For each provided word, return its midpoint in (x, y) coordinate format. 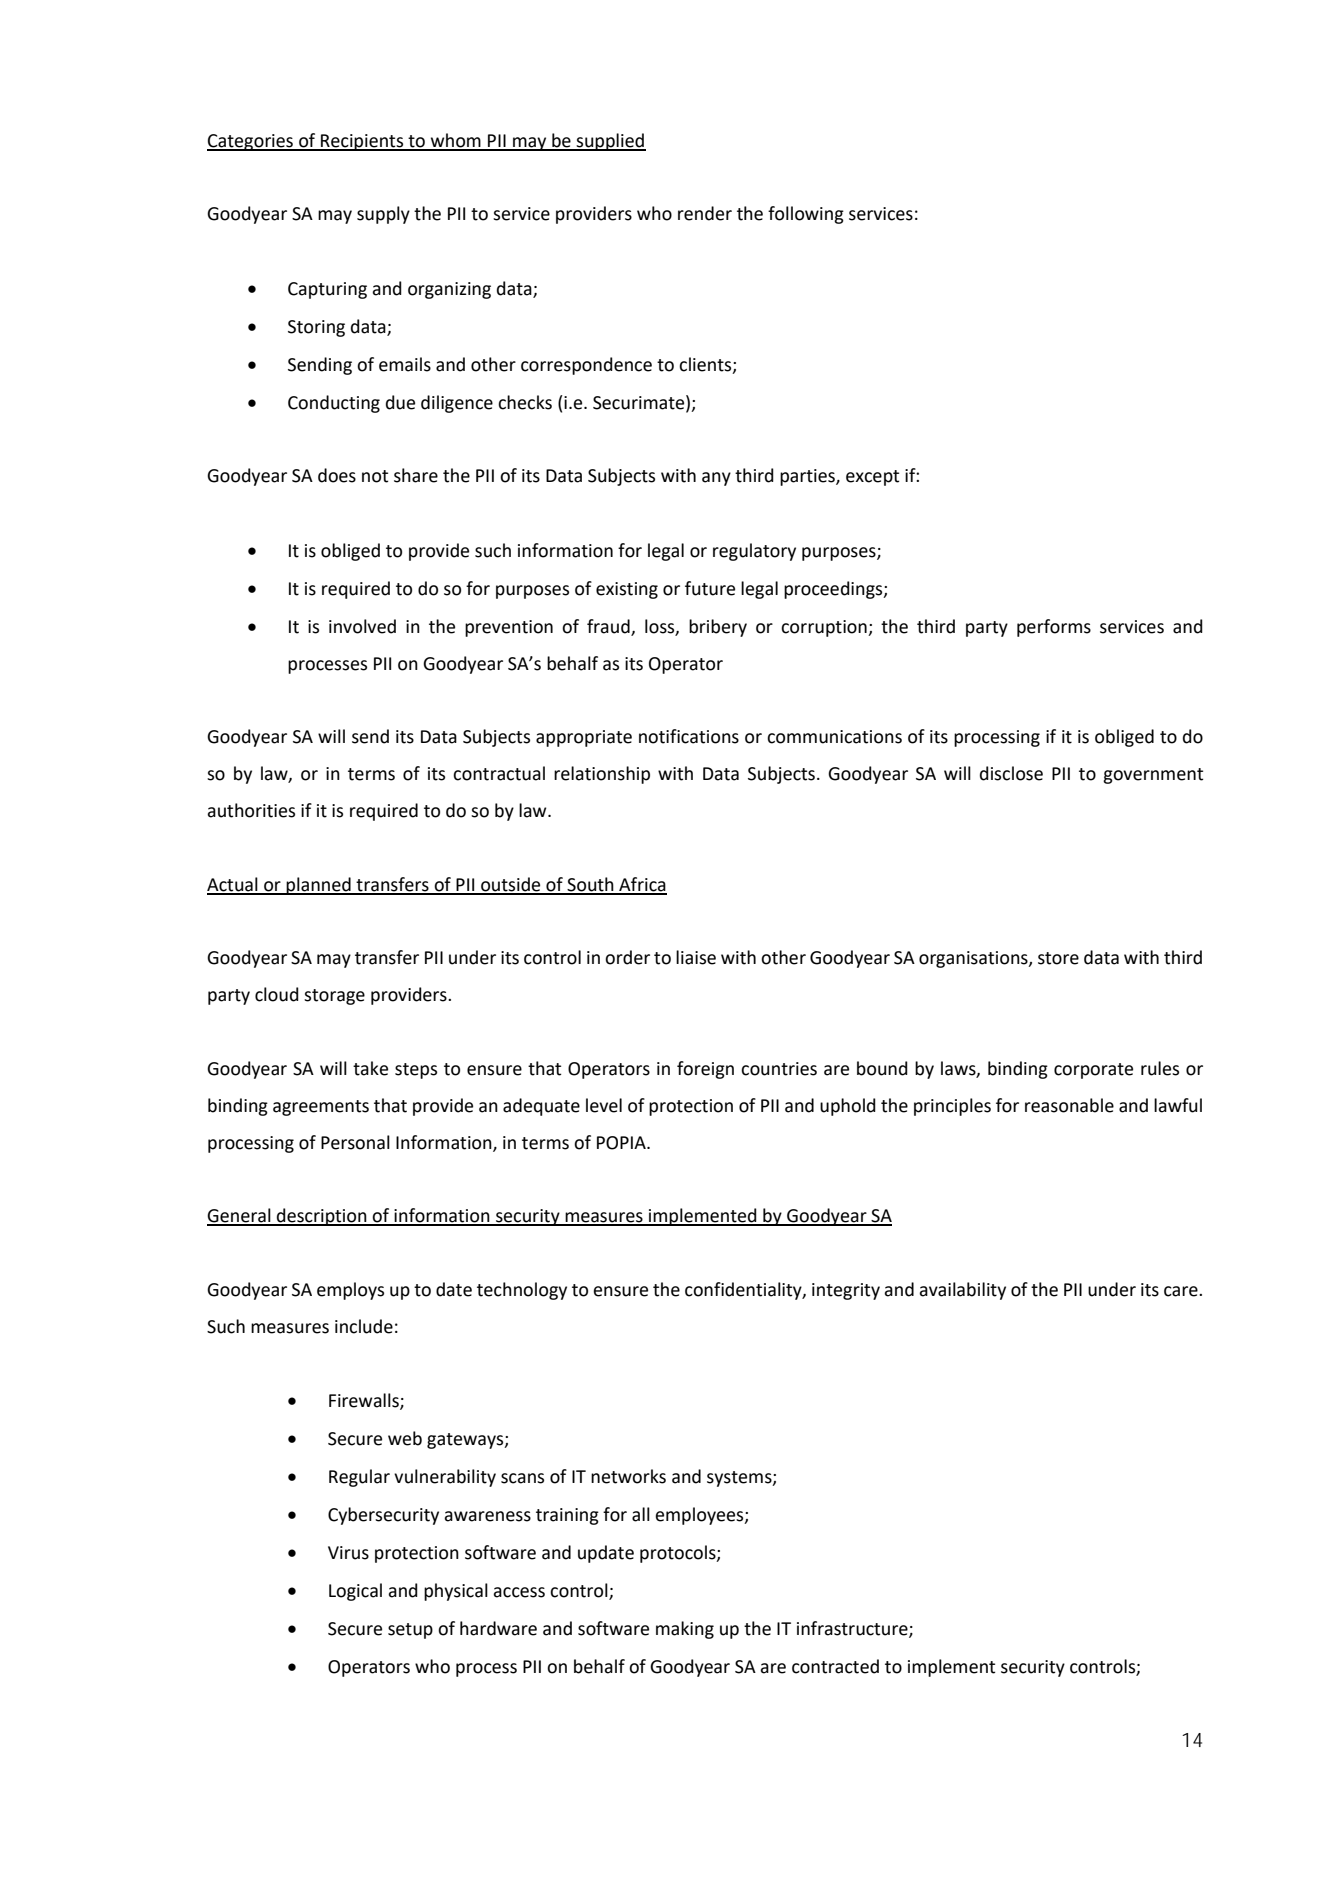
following (806, 215)
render (705, 213)
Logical (355, 1592)
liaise (696, 957)
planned (319, 886)
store (1058, 958)
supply (383, 215)
